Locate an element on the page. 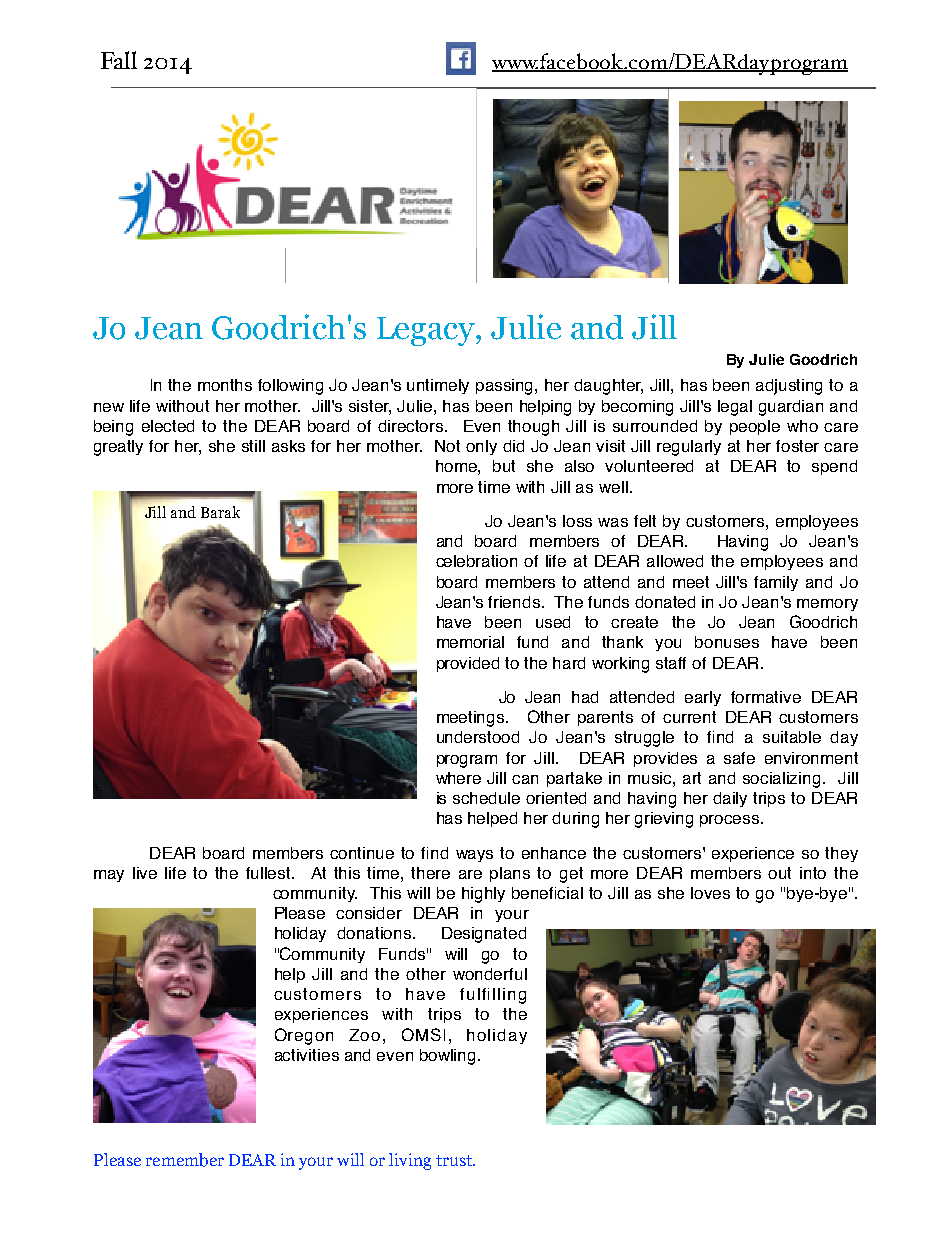 Image resolution: width=952 pixels, height=1233 pixels. Barak is located at coordinates (220, 512).
